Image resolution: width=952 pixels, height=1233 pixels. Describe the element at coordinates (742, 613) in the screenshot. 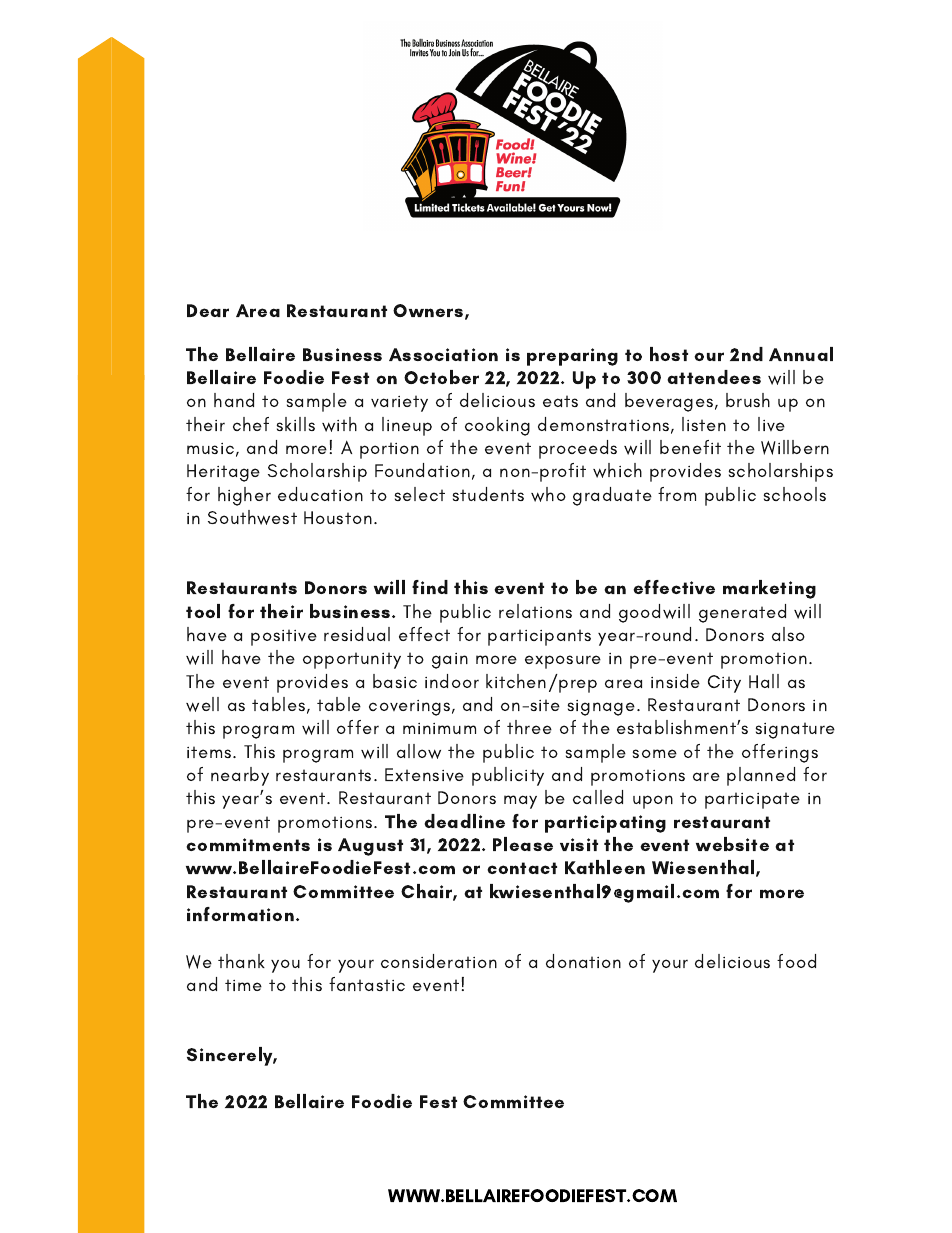

I see `generated` at that location.
